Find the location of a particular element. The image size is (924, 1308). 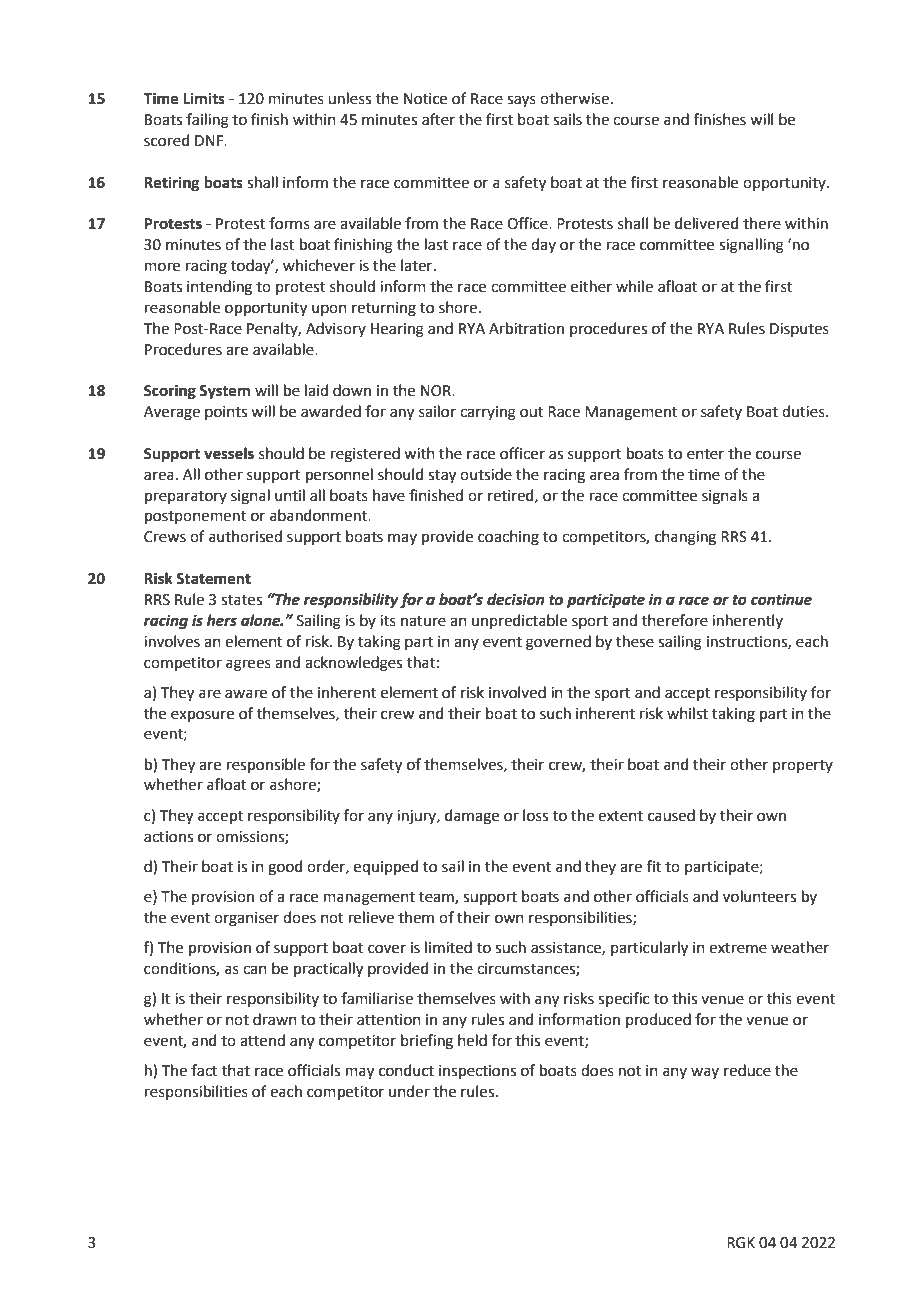

Disputes is located at coordinates (799, 330).
